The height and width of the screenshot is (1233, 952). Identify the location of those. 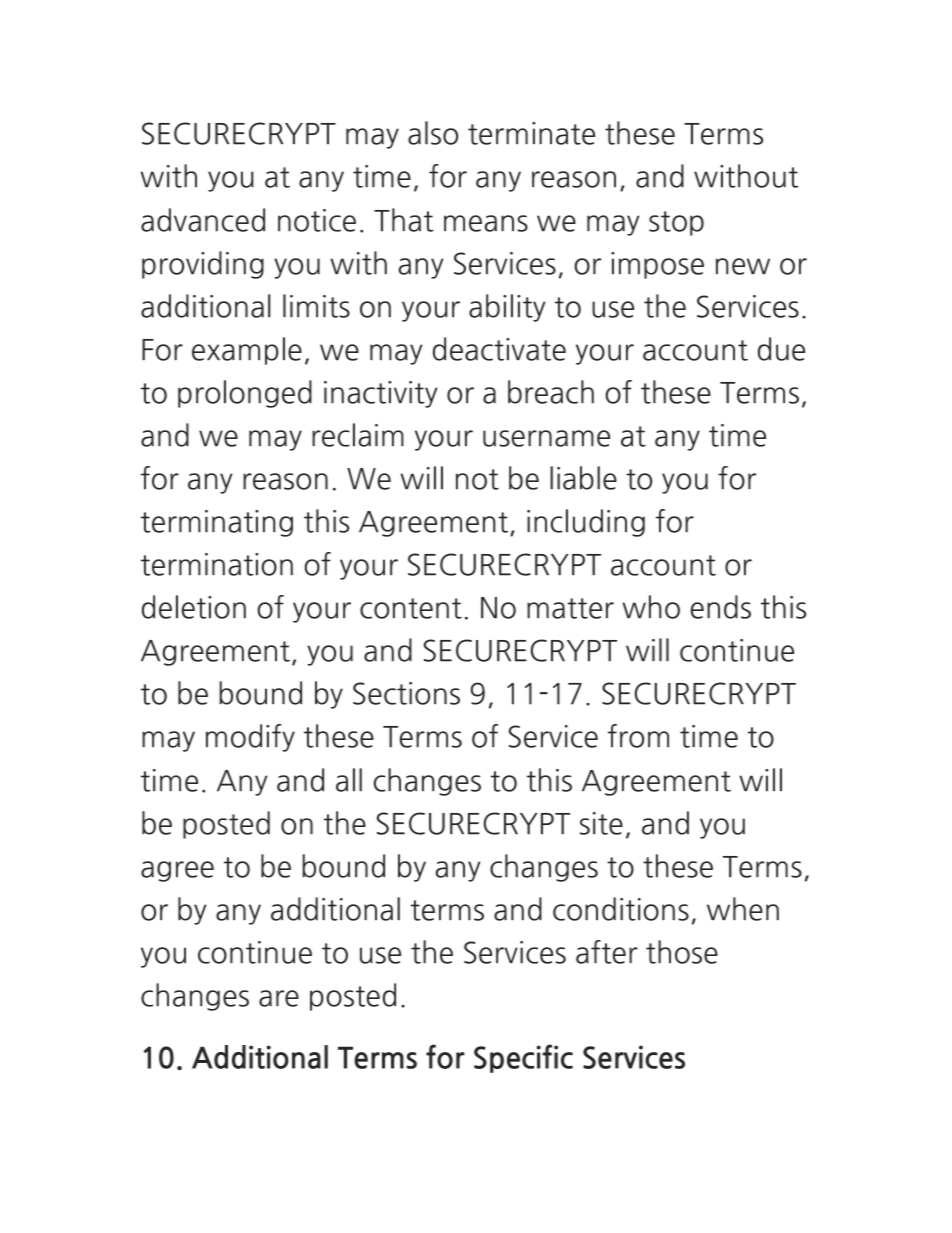
(682, 952).
